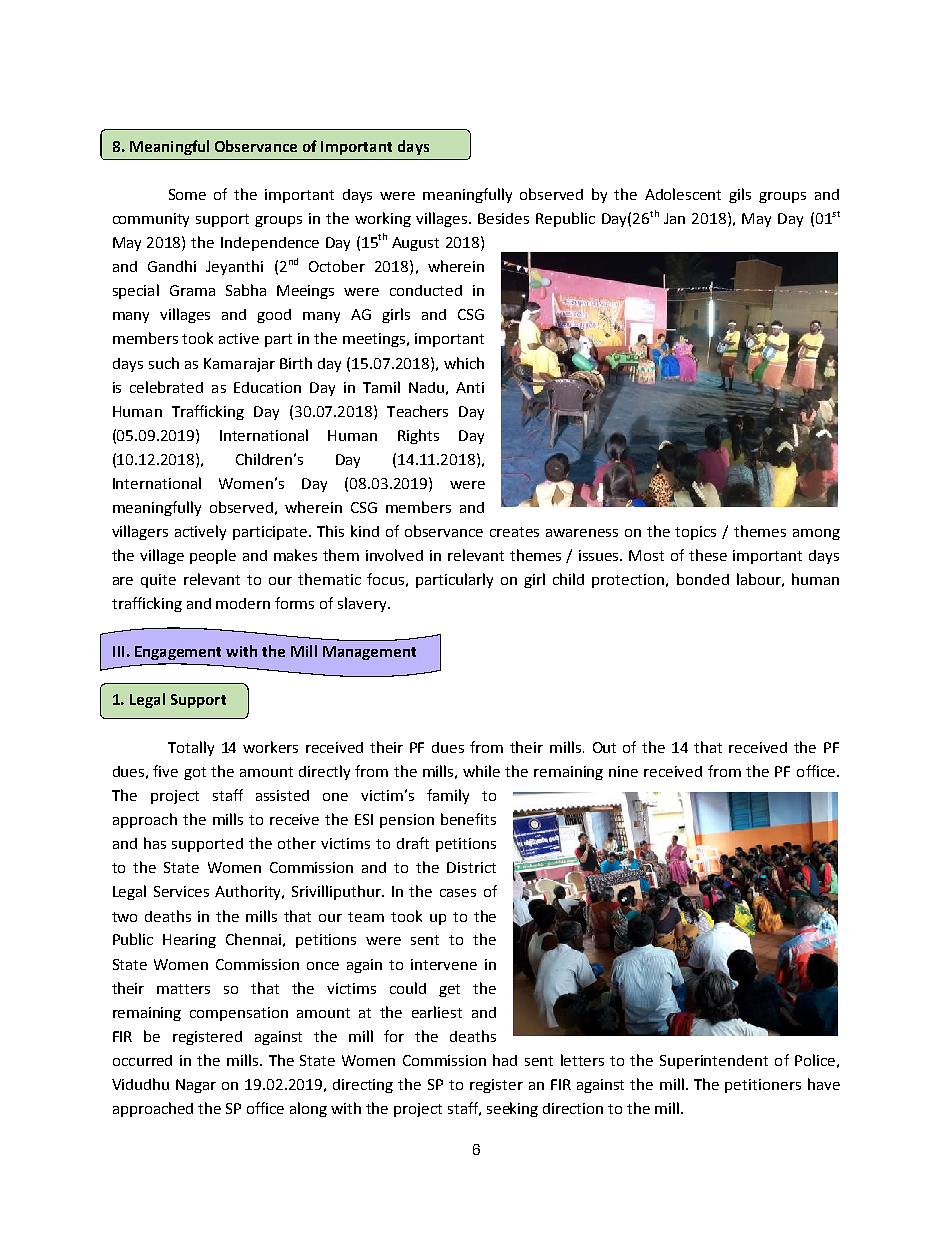 The height and width of the image is (1233, 952). I want to click on Management, so click(369, 653).
